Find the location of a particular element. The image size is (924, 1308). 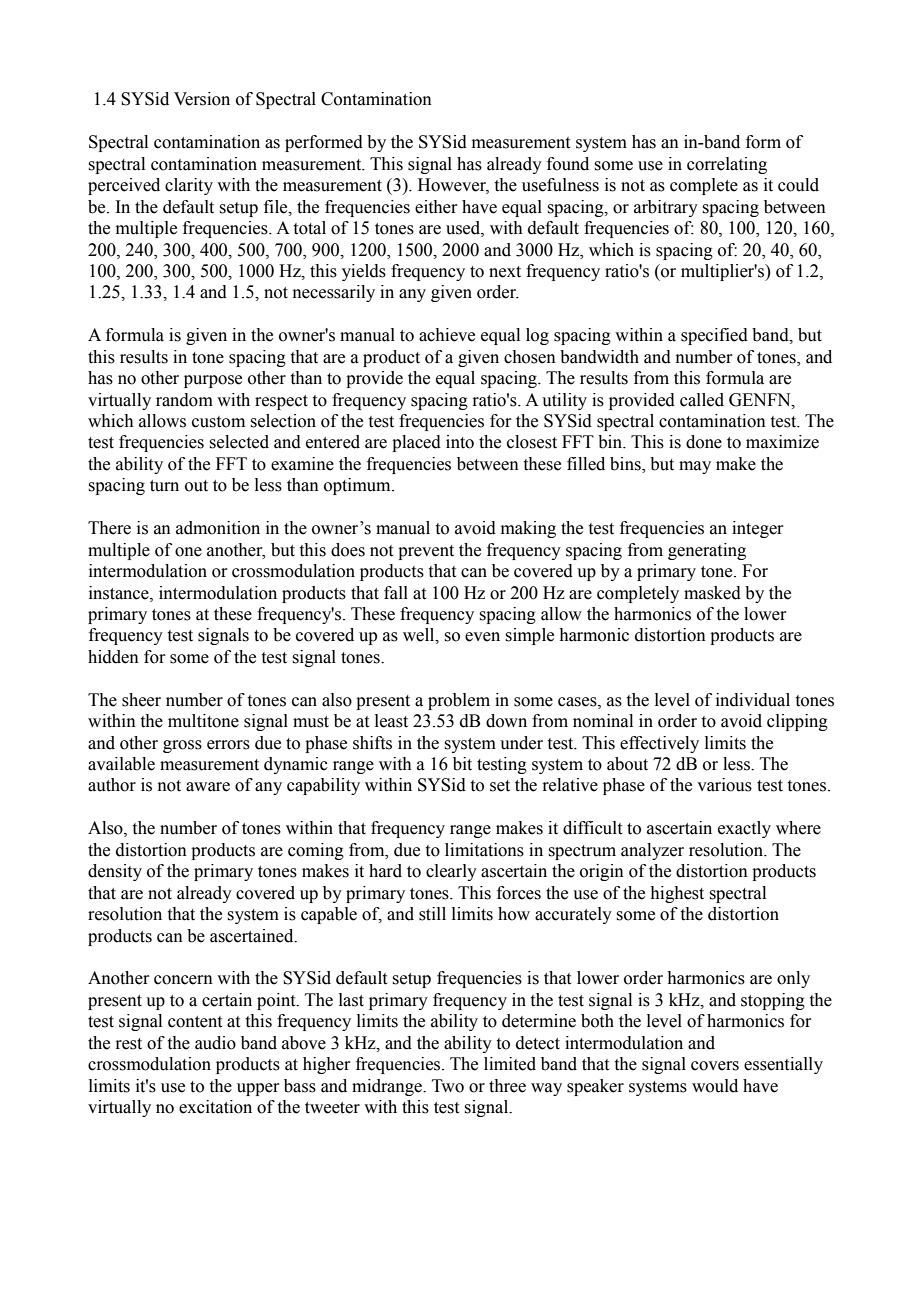

correlating is located at coordinates (727, 165).
